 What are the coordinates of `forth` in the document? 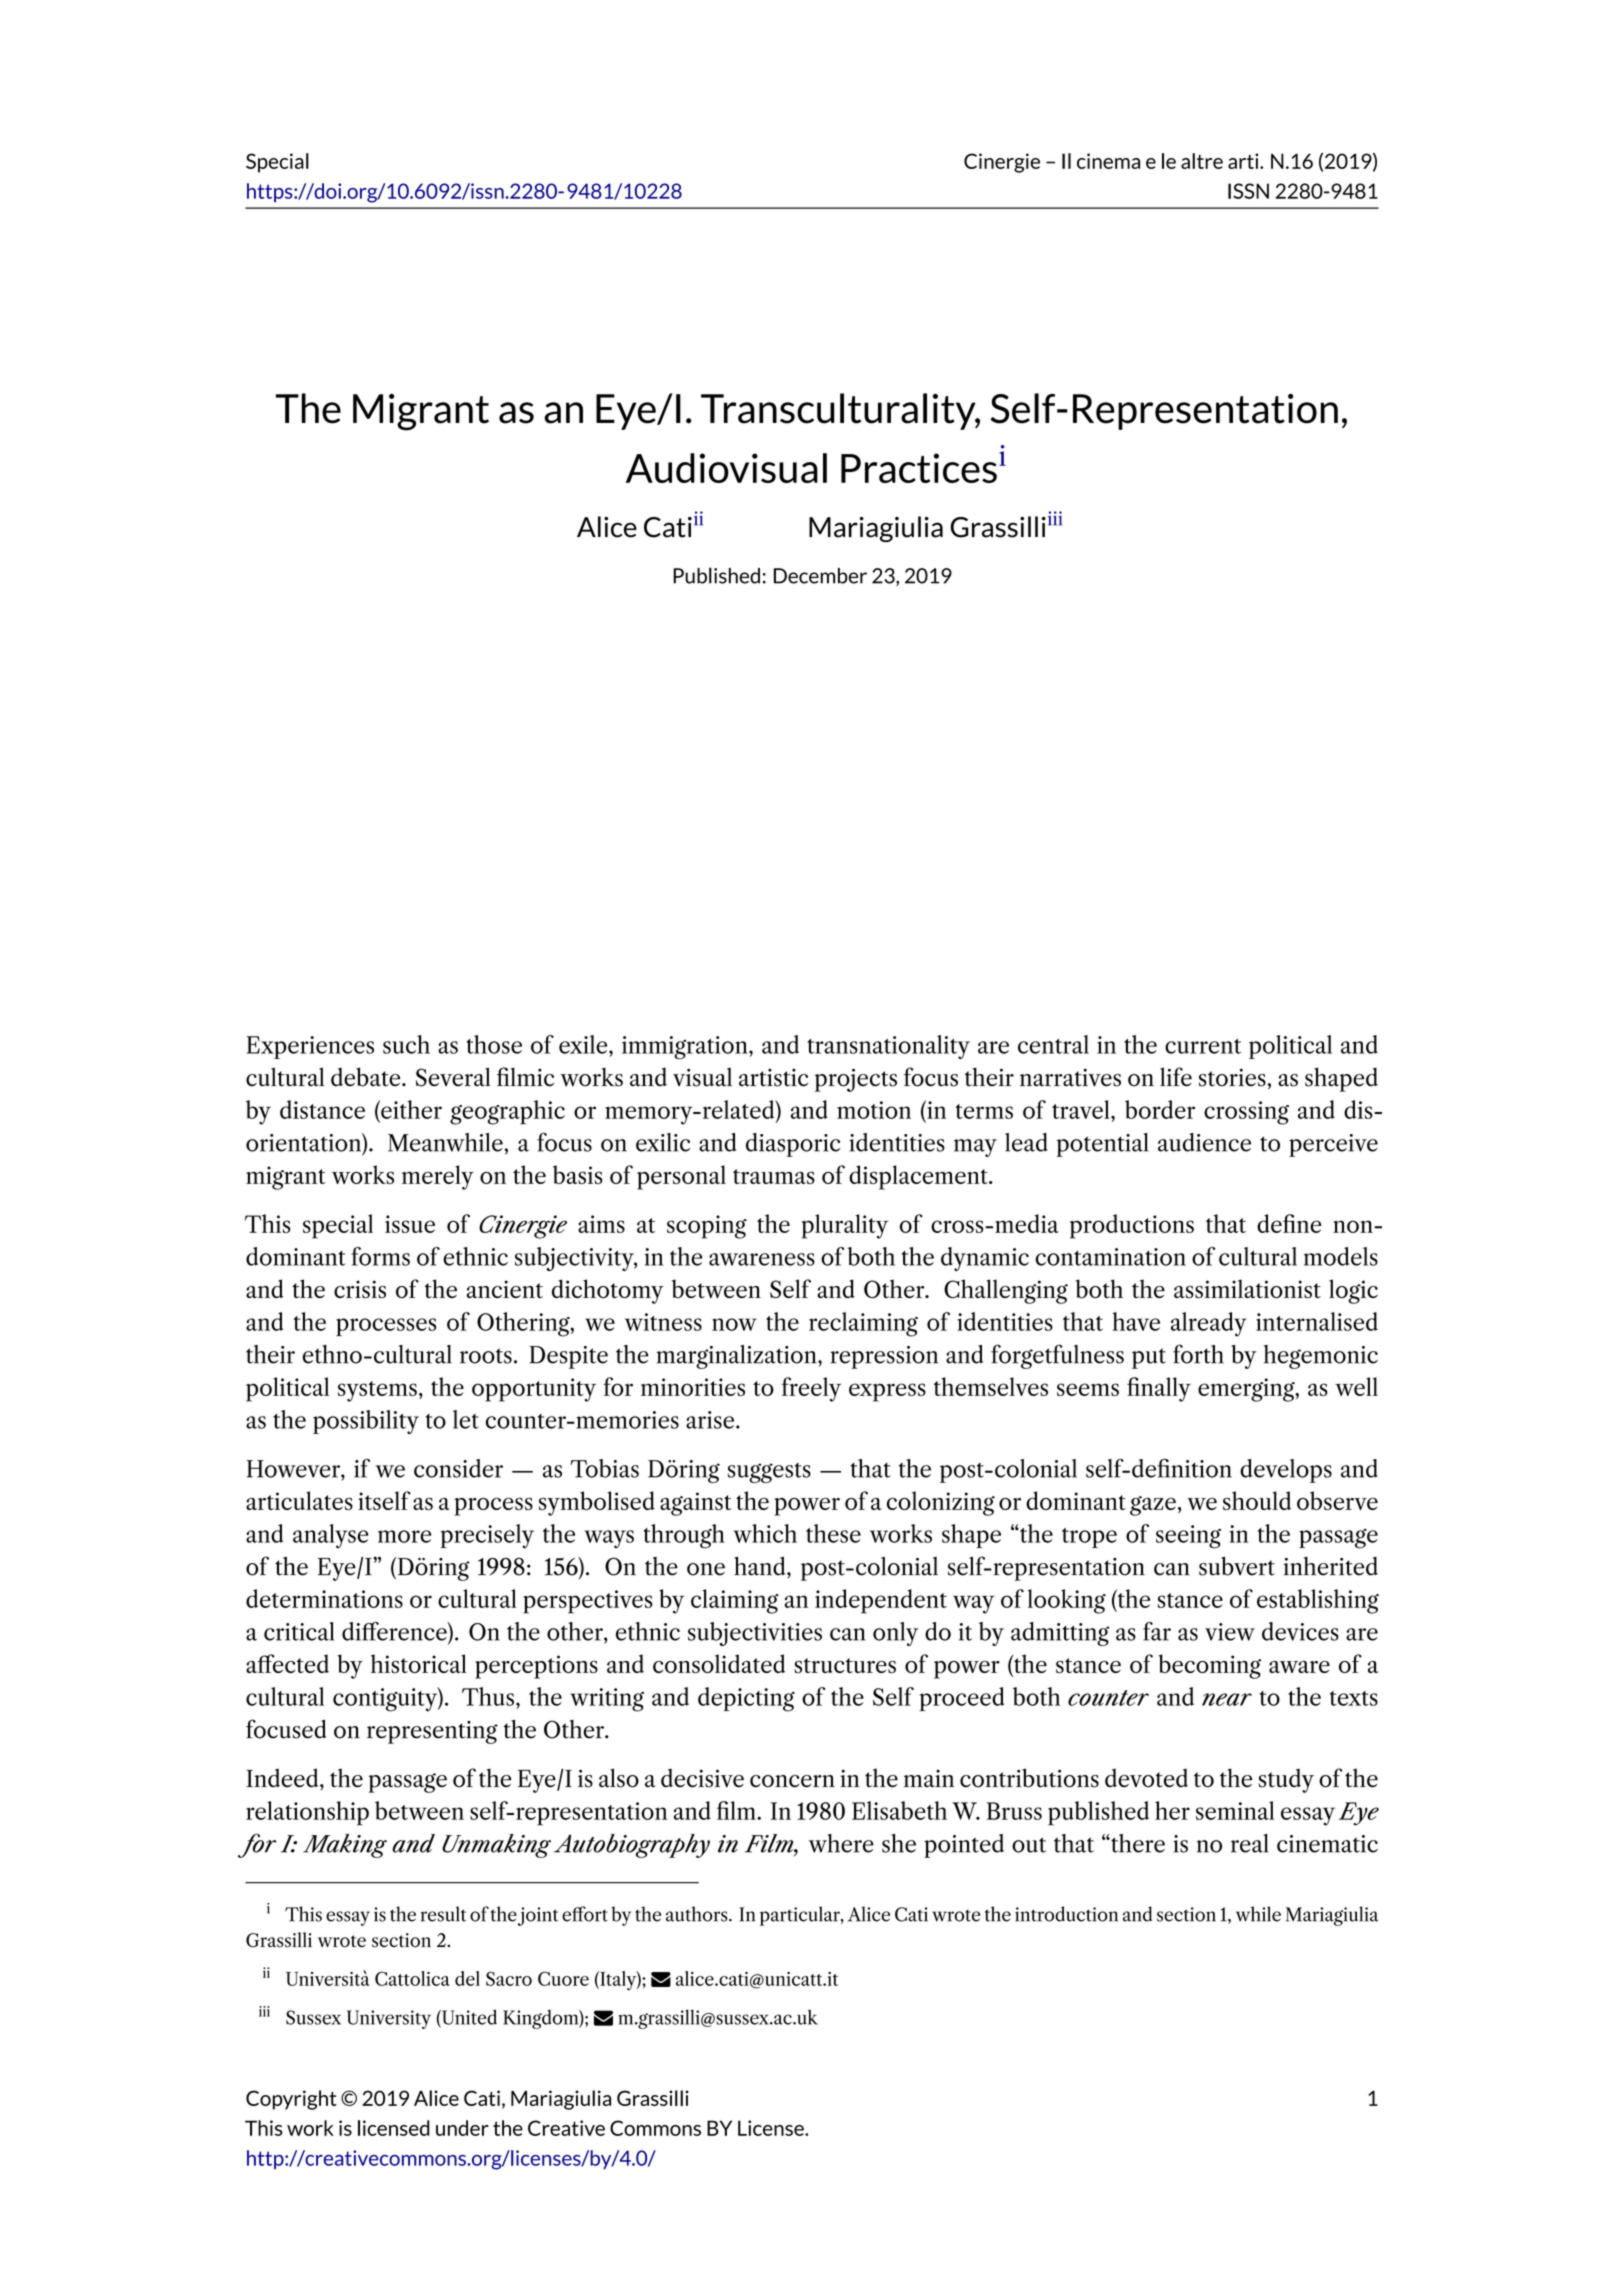 It's located at (1198, 1354).
